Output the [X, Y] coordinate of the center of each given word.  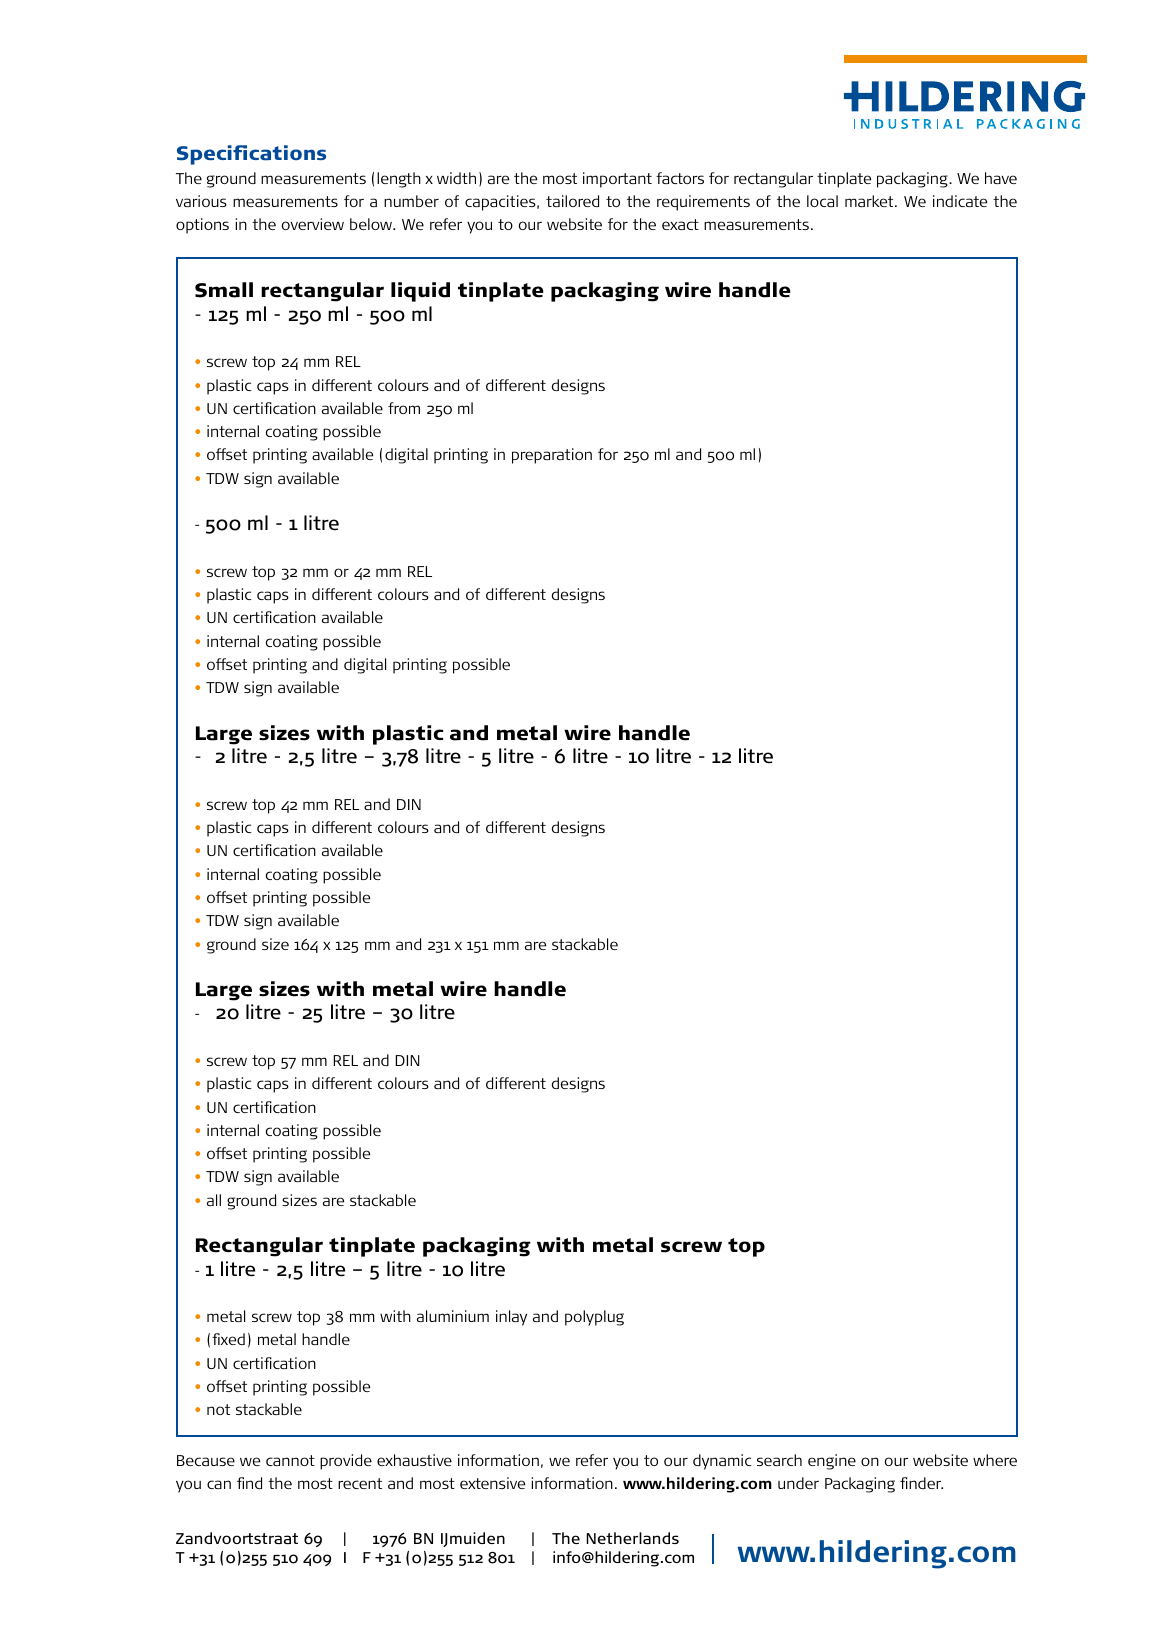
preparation [552, 456]
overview [313, 224]
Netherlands [632, 1538]
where [995, 1460]
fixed [228, 1339]
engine [832, 1462]
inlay [511, 1318]
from [404, 408]
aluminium [453, 1316]
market [870, 201]
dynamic [722, 1462]
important [617, 180]
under [798, 1483]
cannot [290, 1460]
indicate [960, 201]
